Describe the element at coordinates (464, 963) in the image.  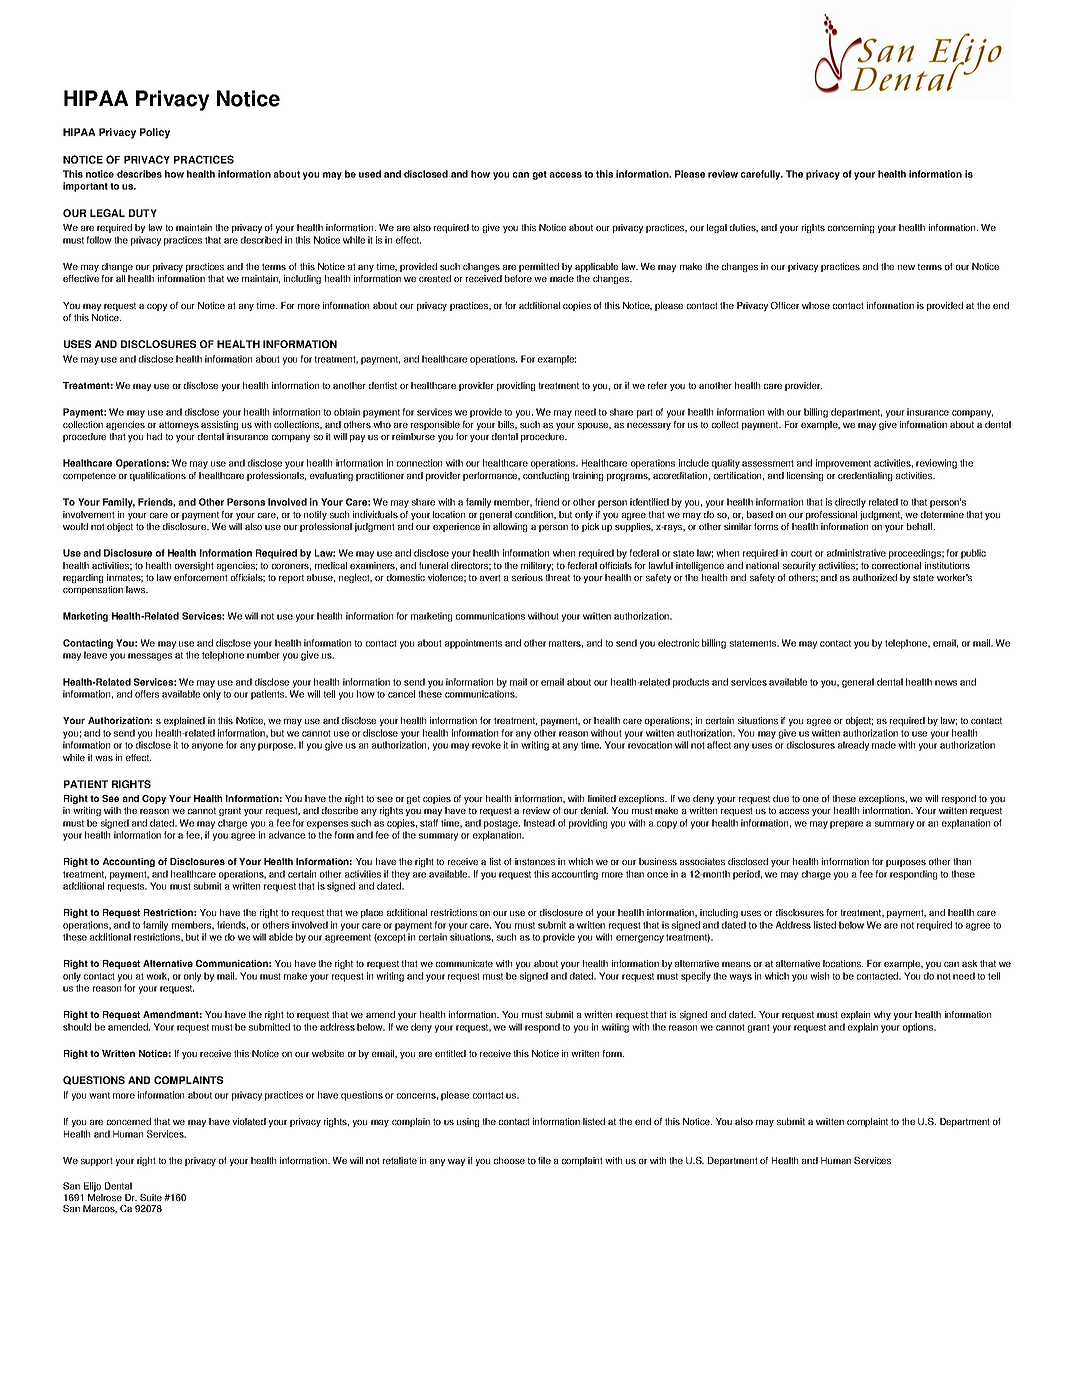
I see `communicate` at that location.
